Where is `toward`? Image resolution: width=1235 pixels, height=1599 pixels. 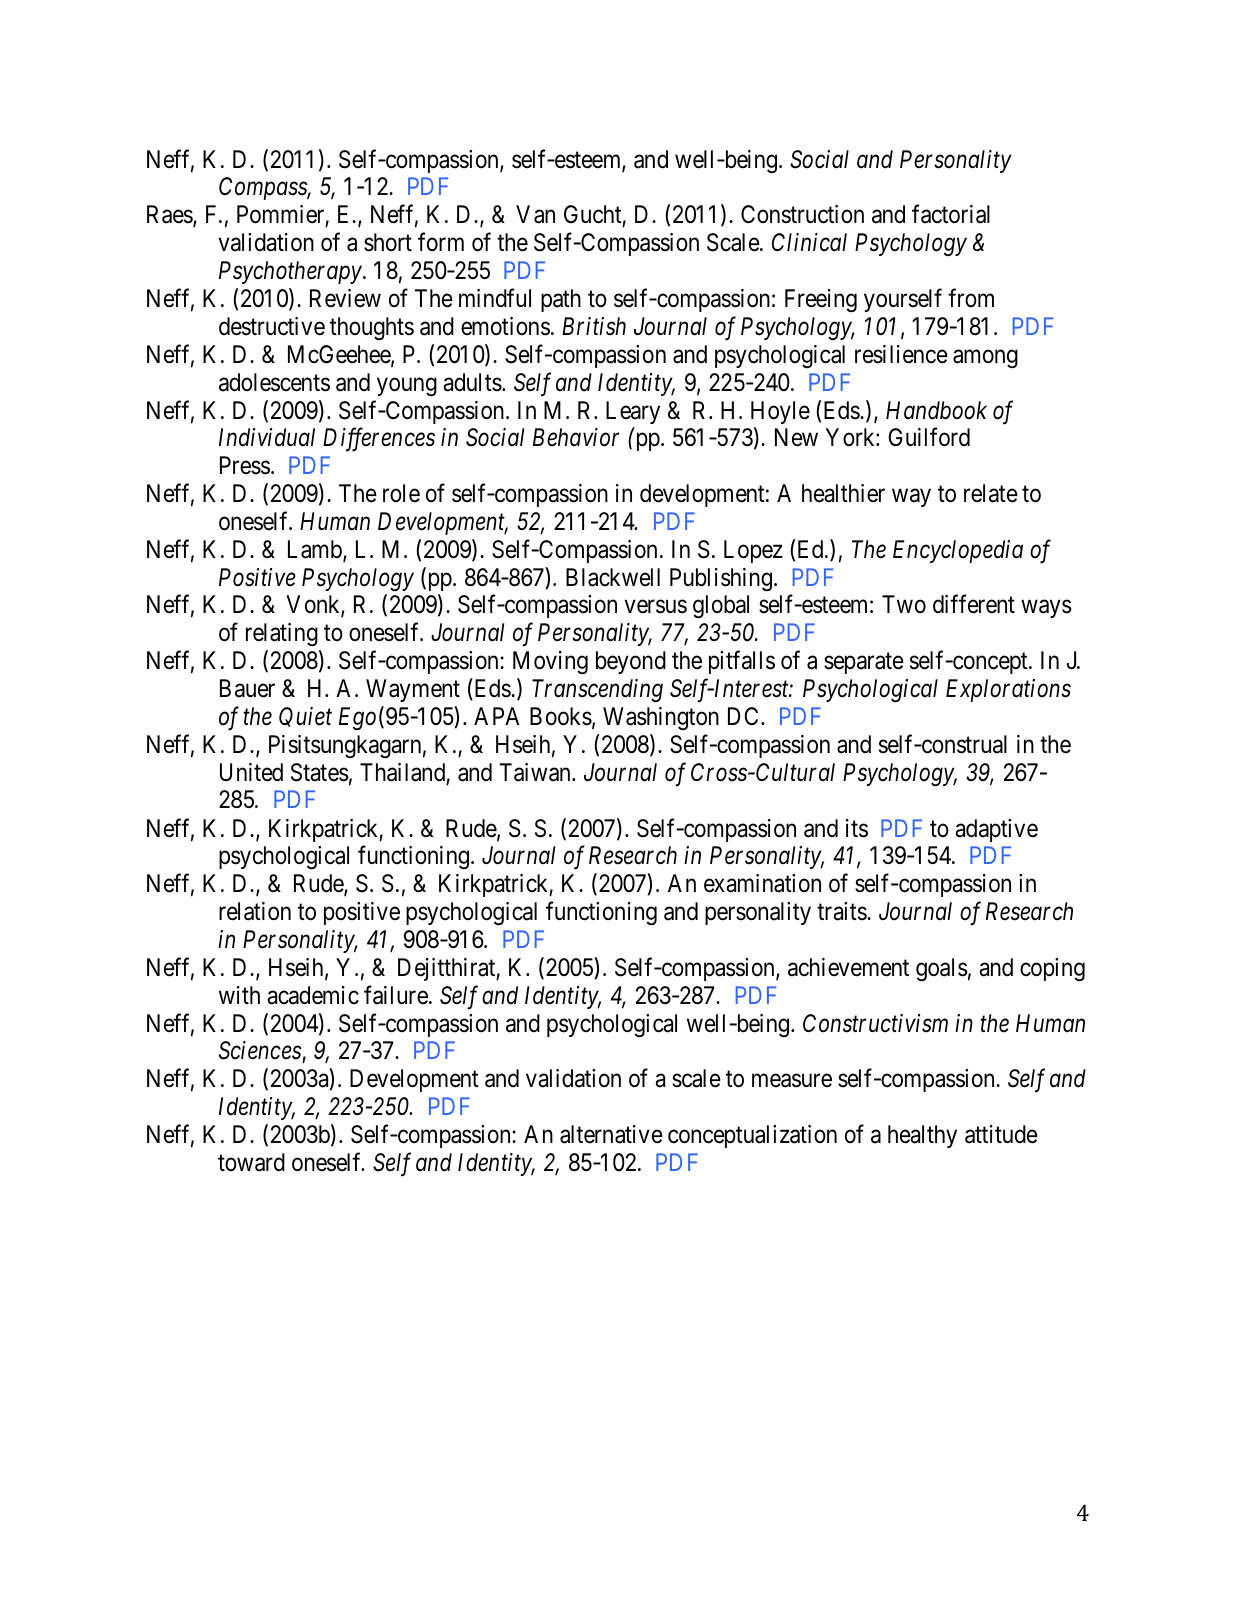
toward is located at coordinates (251, 1162).
